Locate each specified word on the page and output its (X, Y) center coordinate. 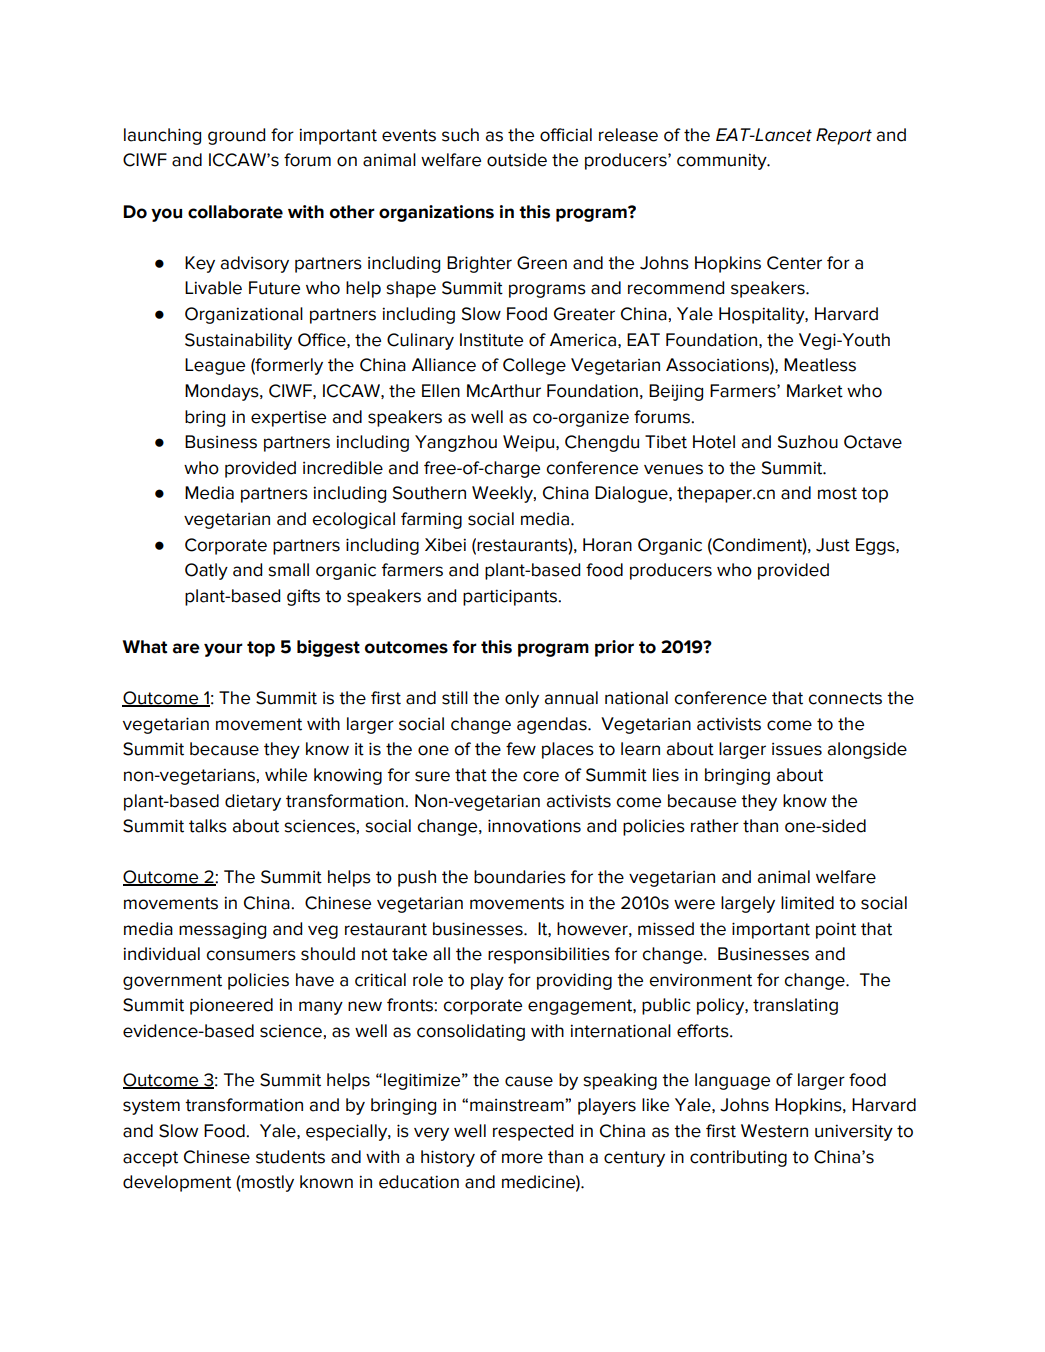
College (534, 366)
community (723, 161)
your (223, 650)
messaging (222, 931)
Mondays (223, 392)
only (522, 699)
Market (815, 391)
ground (236, 136)
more (522, 1158)
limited (807, 903)
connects (845, 698)
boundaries (520, 877)
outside (517, 160)
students (290, 1157)
